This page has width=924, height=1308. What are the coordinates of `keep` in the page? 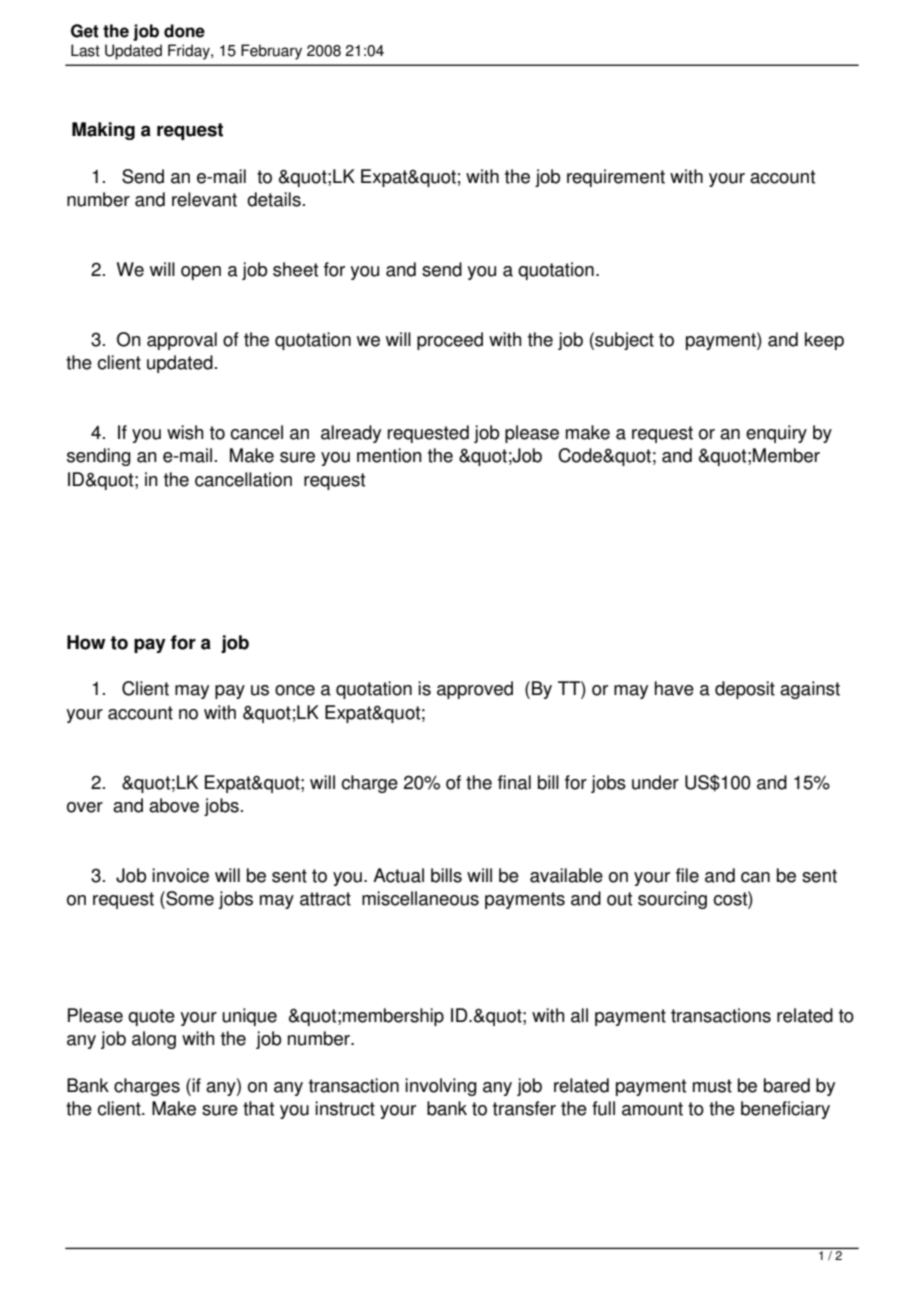 It's located at (824, 341).
